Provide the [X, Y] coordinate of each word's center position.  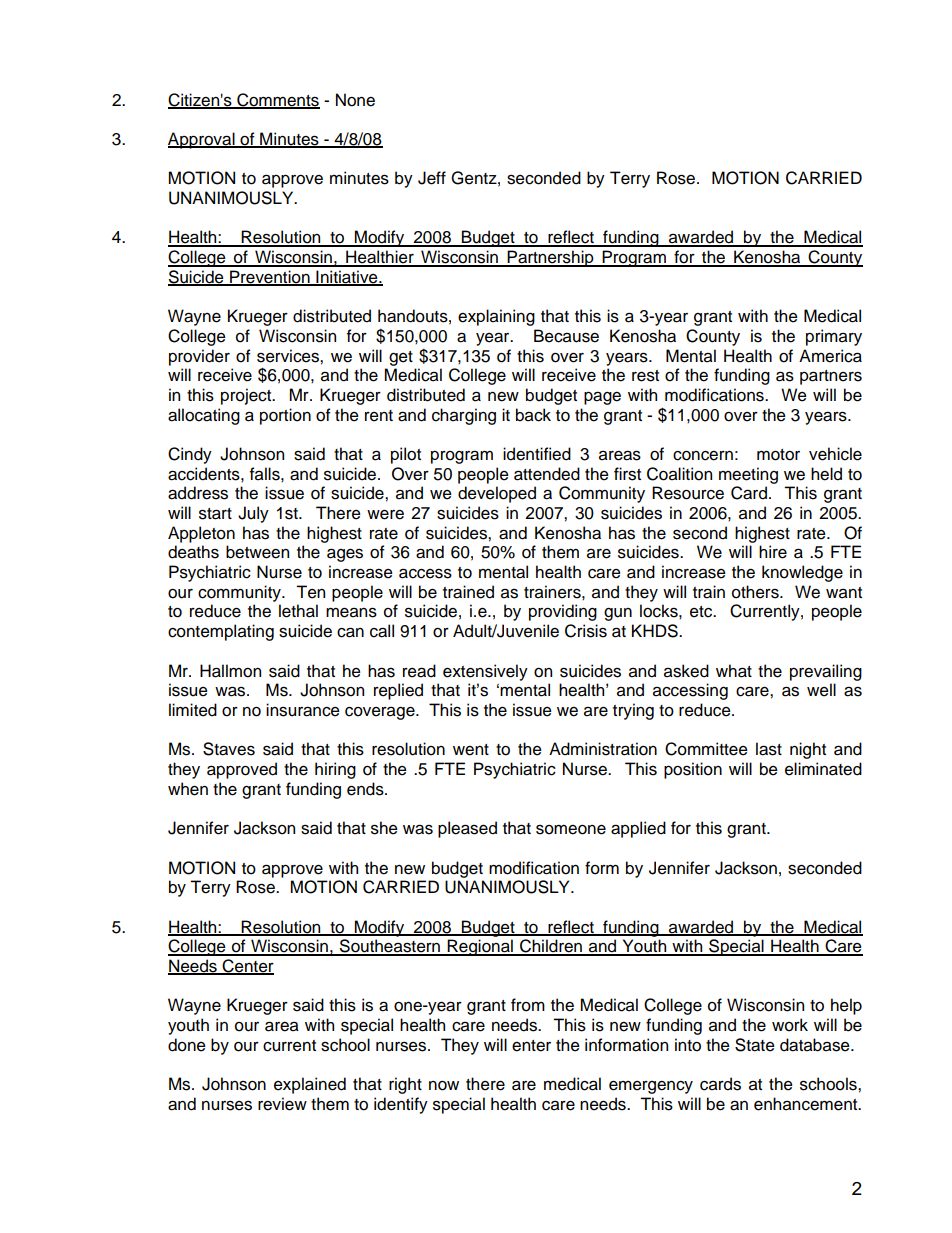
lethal [298, 611]
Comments [277, 100]
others [756, 592]
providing [563, 612]
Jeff [432, 178]
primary [834, 337]
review [282, 1104]
